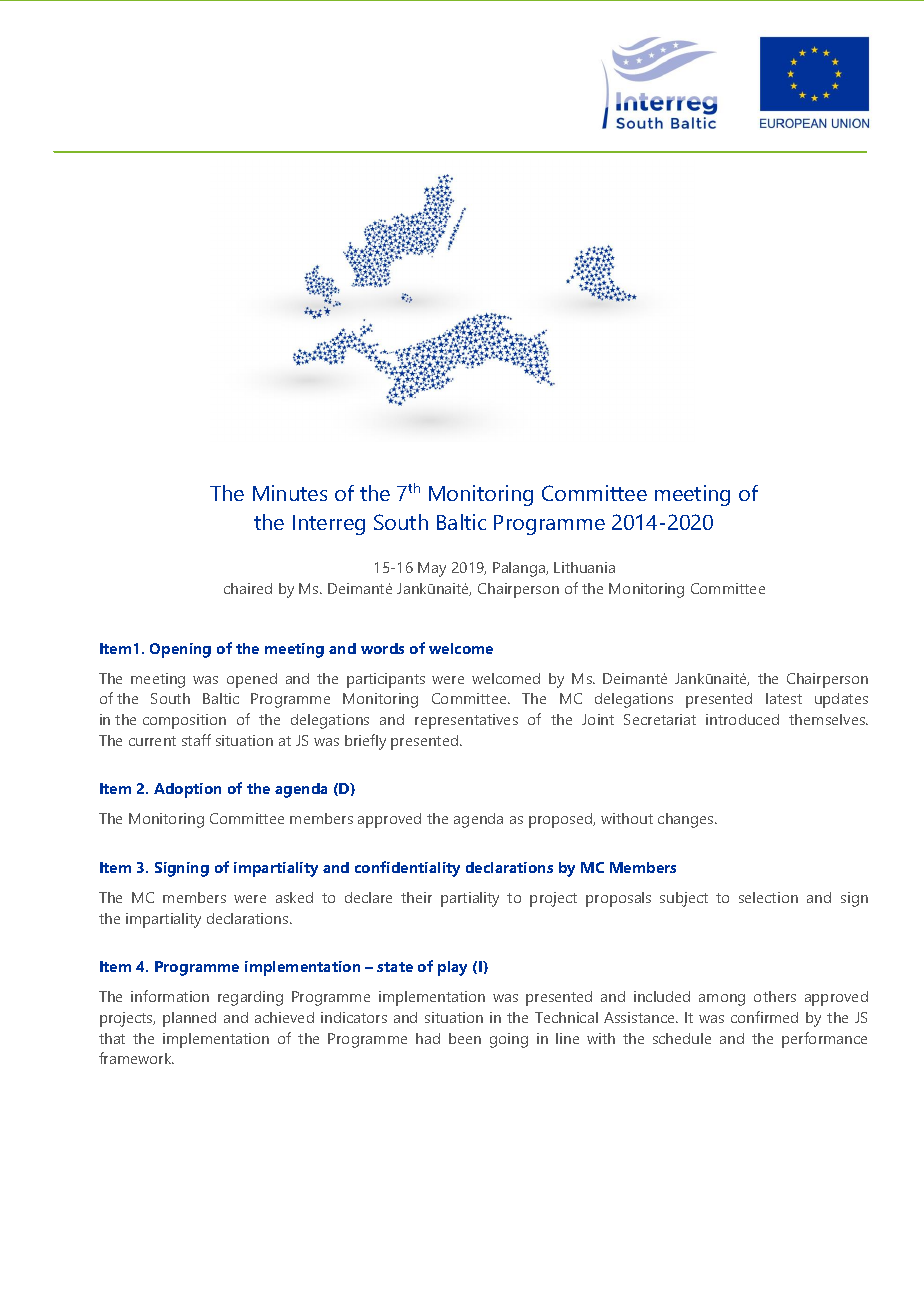 The width and height of the image is (924, 1308). Describe the element at coordinates (432, 569) in the image. I see `May` at that location.
